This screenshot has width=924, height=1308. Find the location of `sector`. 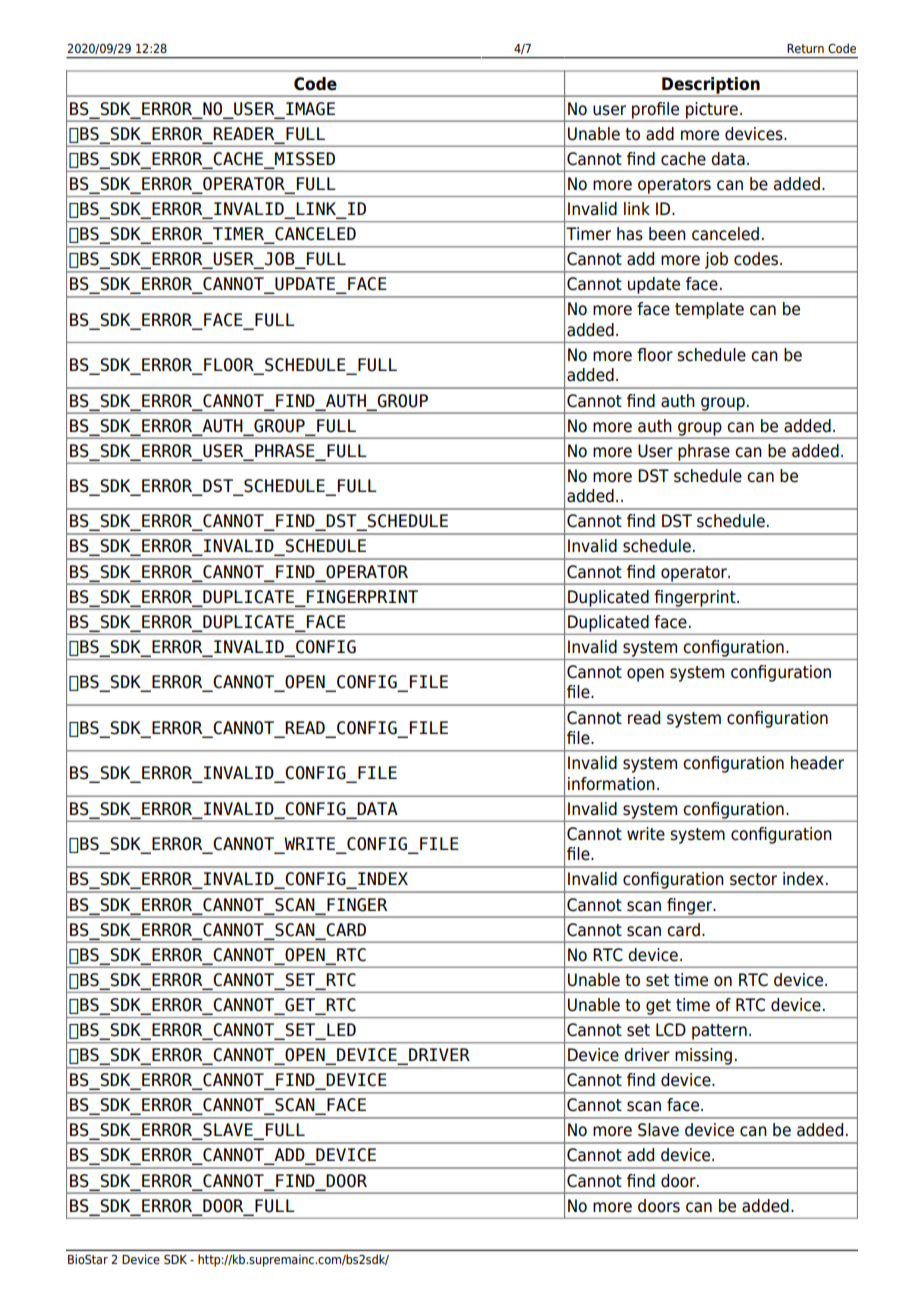

sector is located at coordinates (753, 879).
